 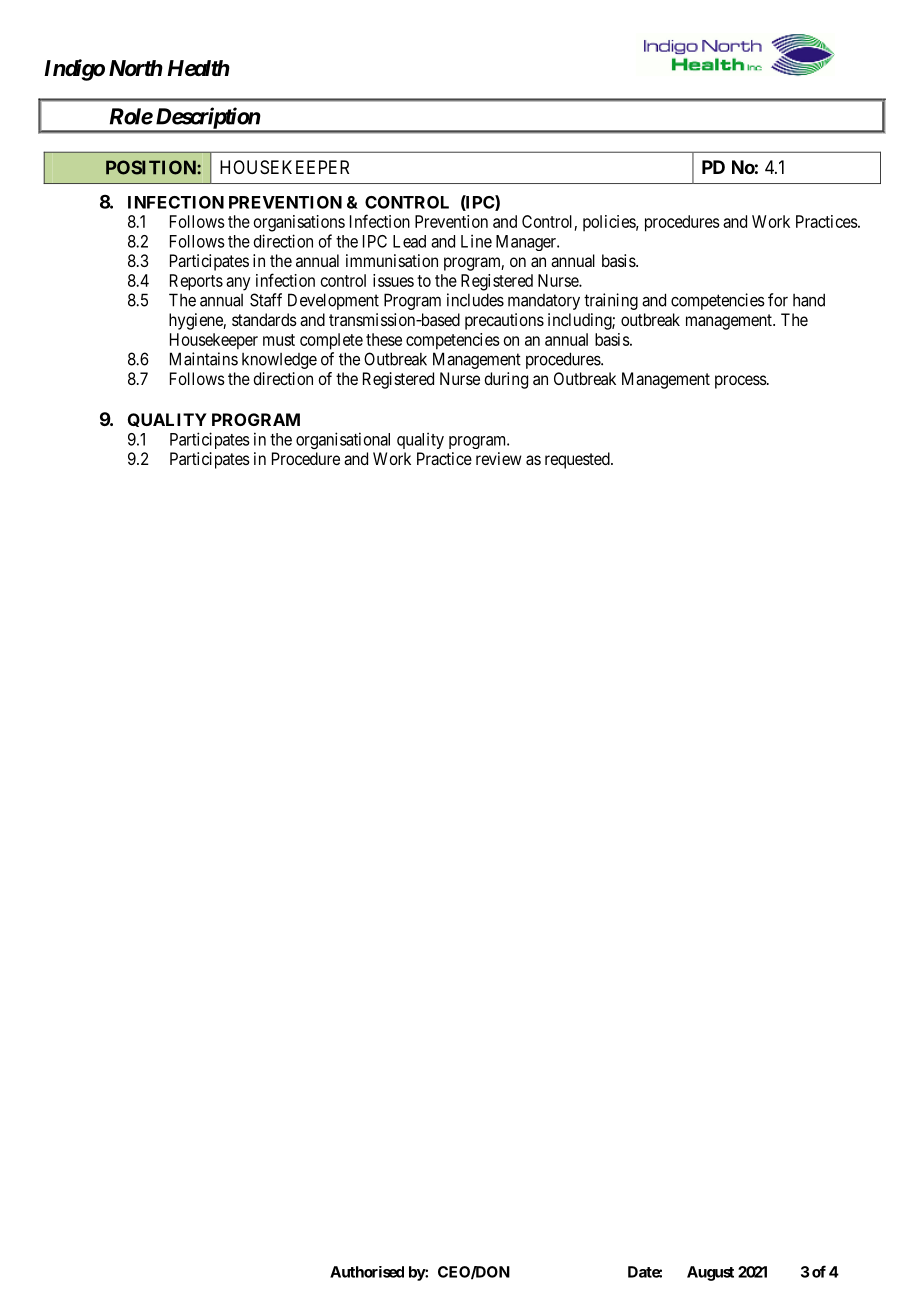 I want to click on during, so click(x=506, y=380).
